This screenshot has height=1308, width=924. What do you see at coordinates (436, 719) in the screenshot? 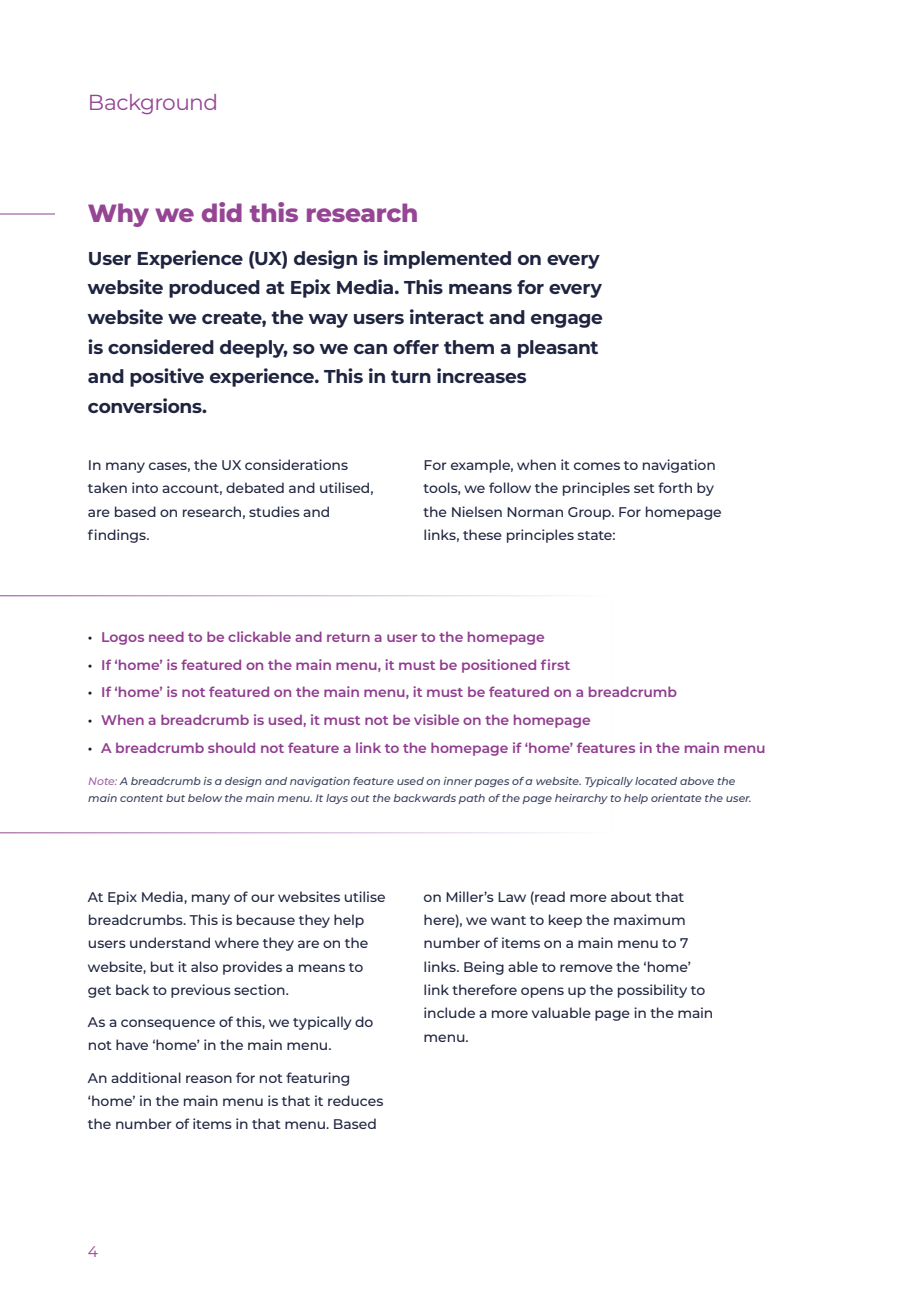
I see `visible` at bounding box center [436, 719].
